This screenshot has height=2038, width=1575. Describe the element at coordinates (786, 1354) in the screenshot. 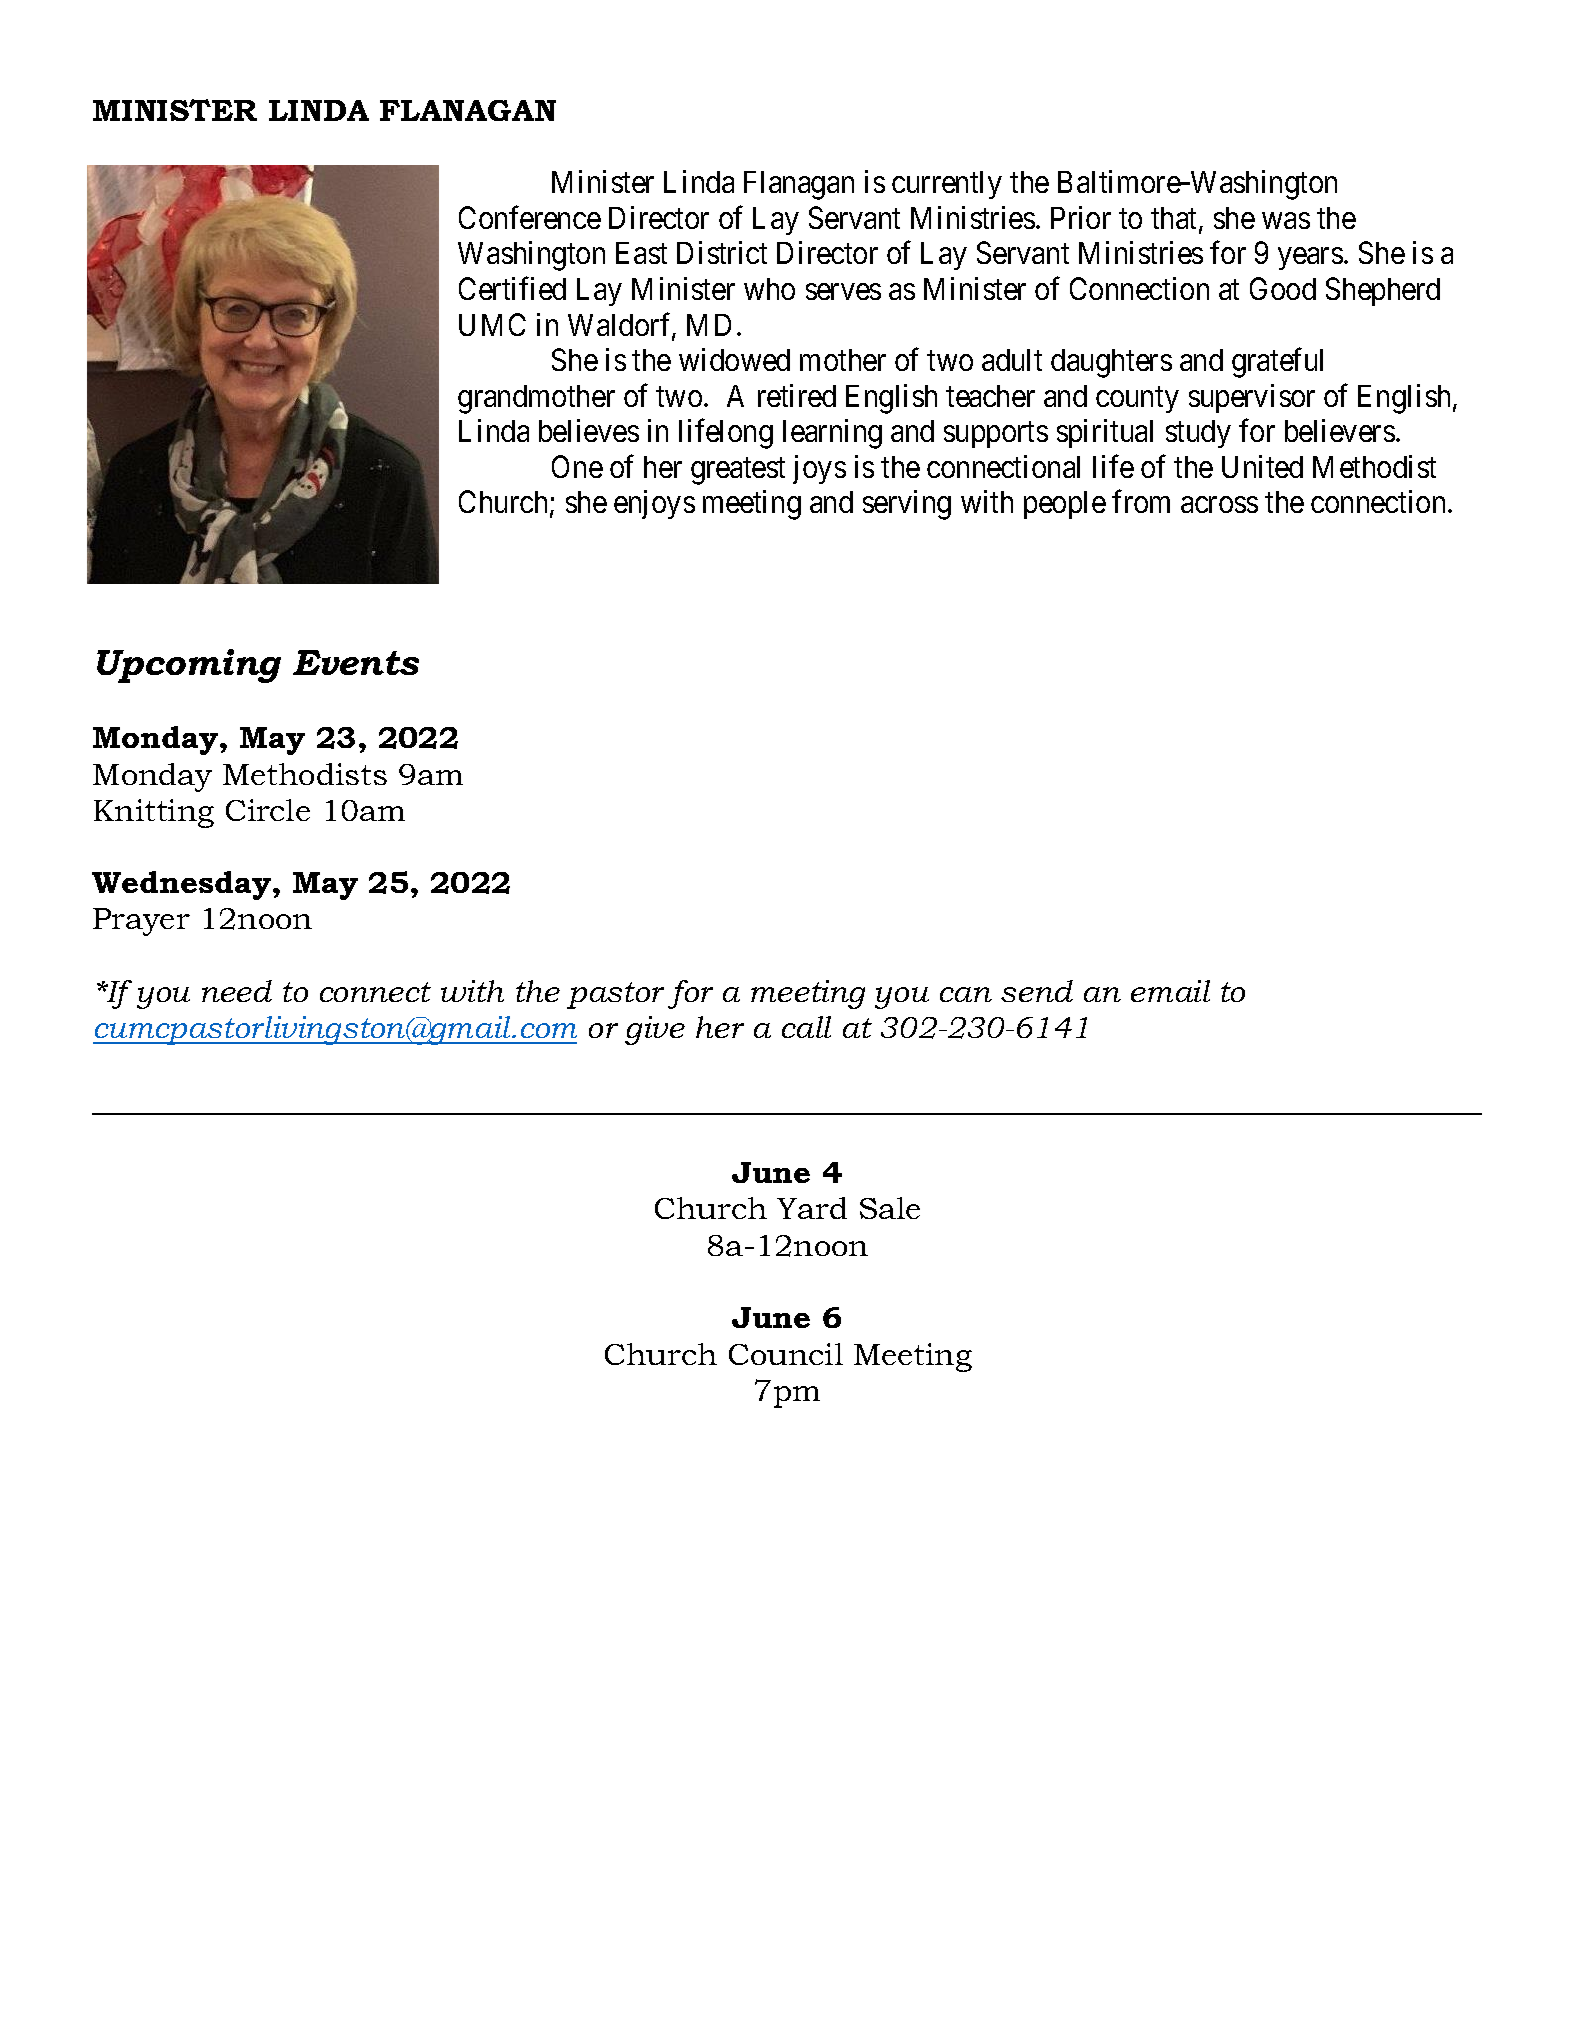

I see `Council` at that location.
